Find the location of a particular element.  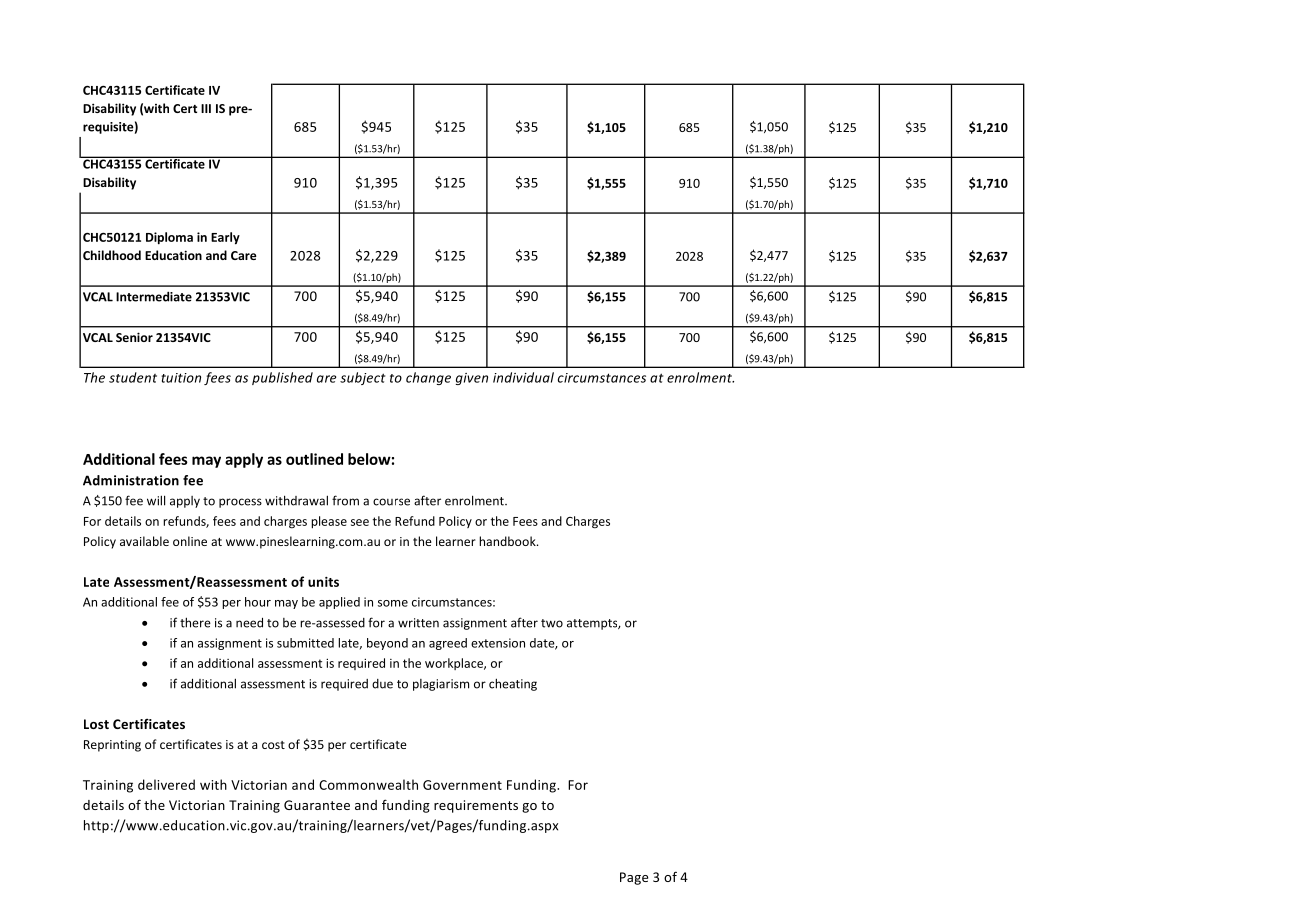

there is located at coordinates (195, 622).
